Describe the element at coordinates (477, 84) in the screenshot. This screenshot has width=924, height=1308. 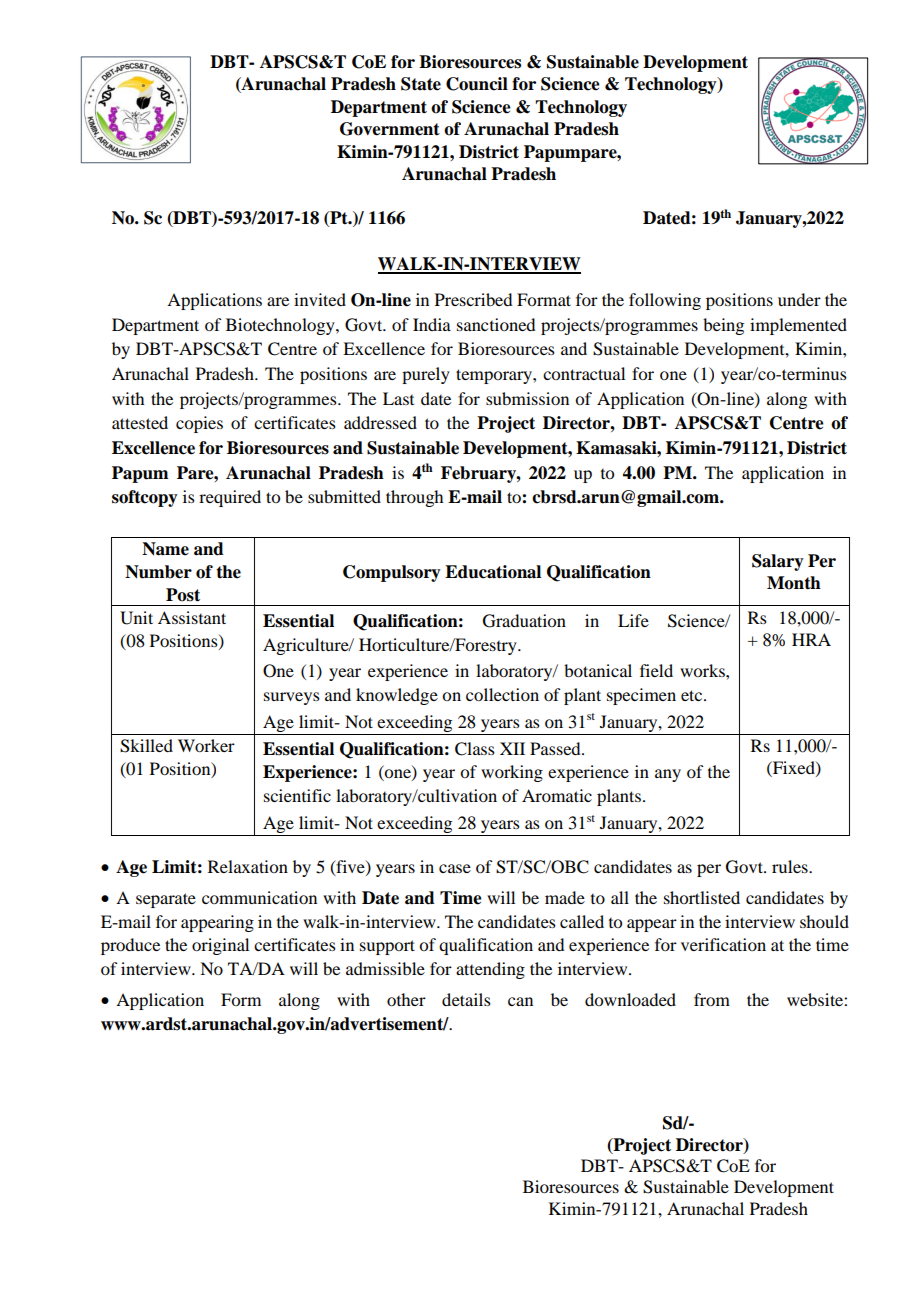
I see `Council` at that location.
